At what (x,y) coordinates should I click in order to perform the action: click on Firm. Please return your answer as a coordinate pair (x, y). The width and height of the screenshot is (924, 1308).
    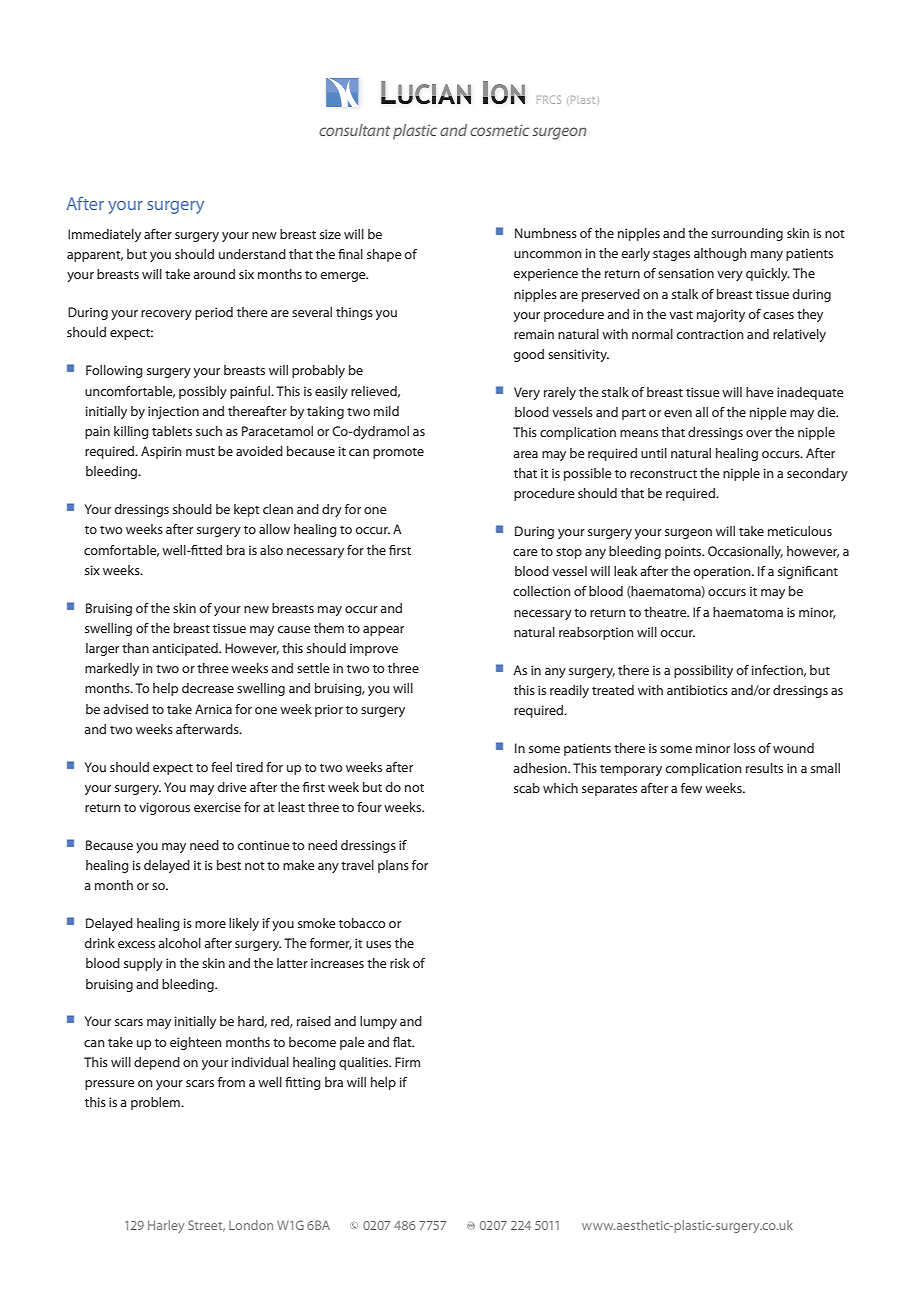
    Looking at the image, I should click on (407, 1062).
